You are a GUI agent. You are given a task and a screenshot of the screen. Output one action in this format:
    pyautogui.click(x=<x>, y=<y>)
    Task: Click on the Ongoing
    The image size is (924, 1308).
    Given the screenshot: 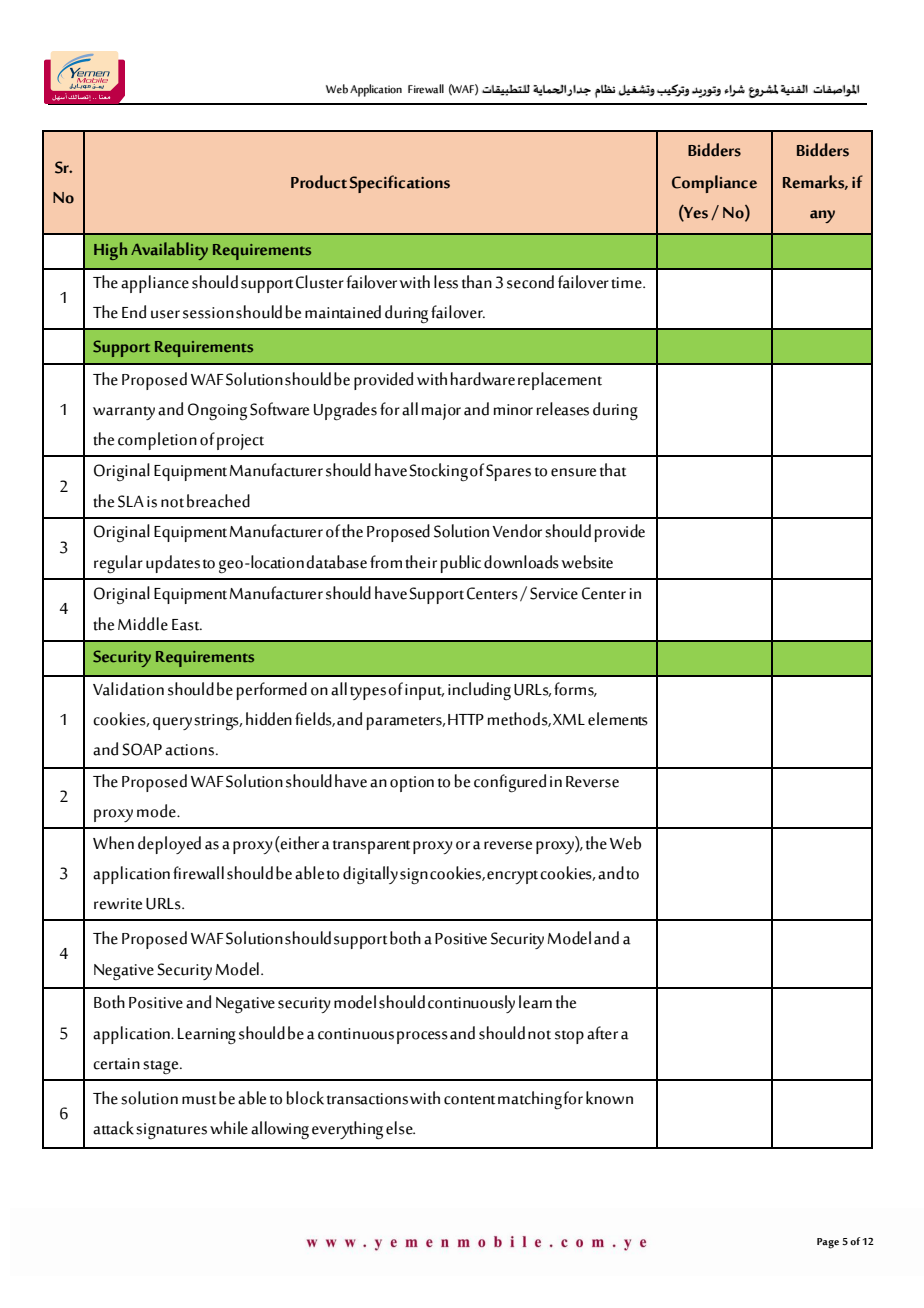 What is the action you would take?
    pyautogui.click(x=217, y=412)
